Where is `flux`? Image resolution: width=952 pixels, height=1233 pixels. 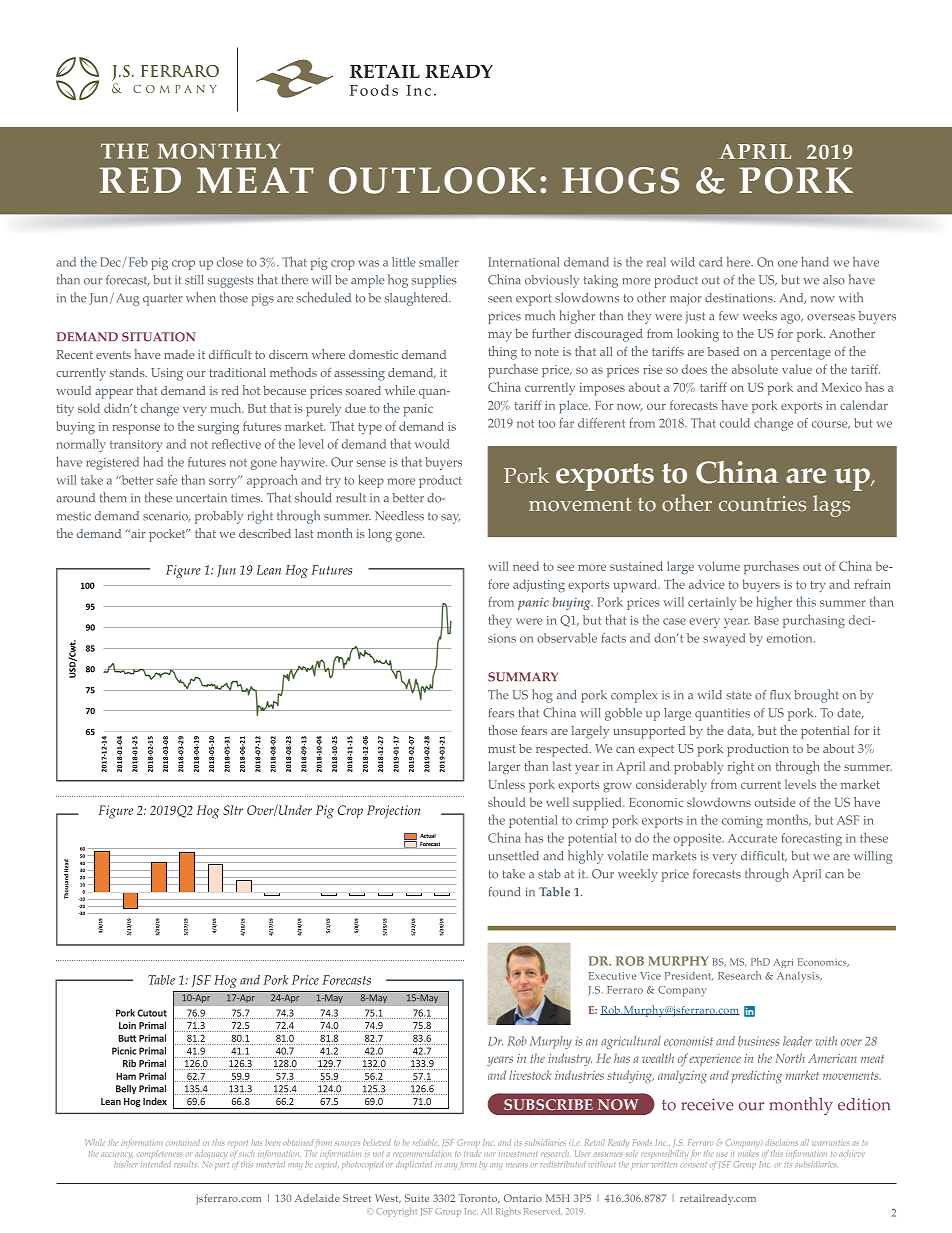 flux is located at coordinates (780, 695).
